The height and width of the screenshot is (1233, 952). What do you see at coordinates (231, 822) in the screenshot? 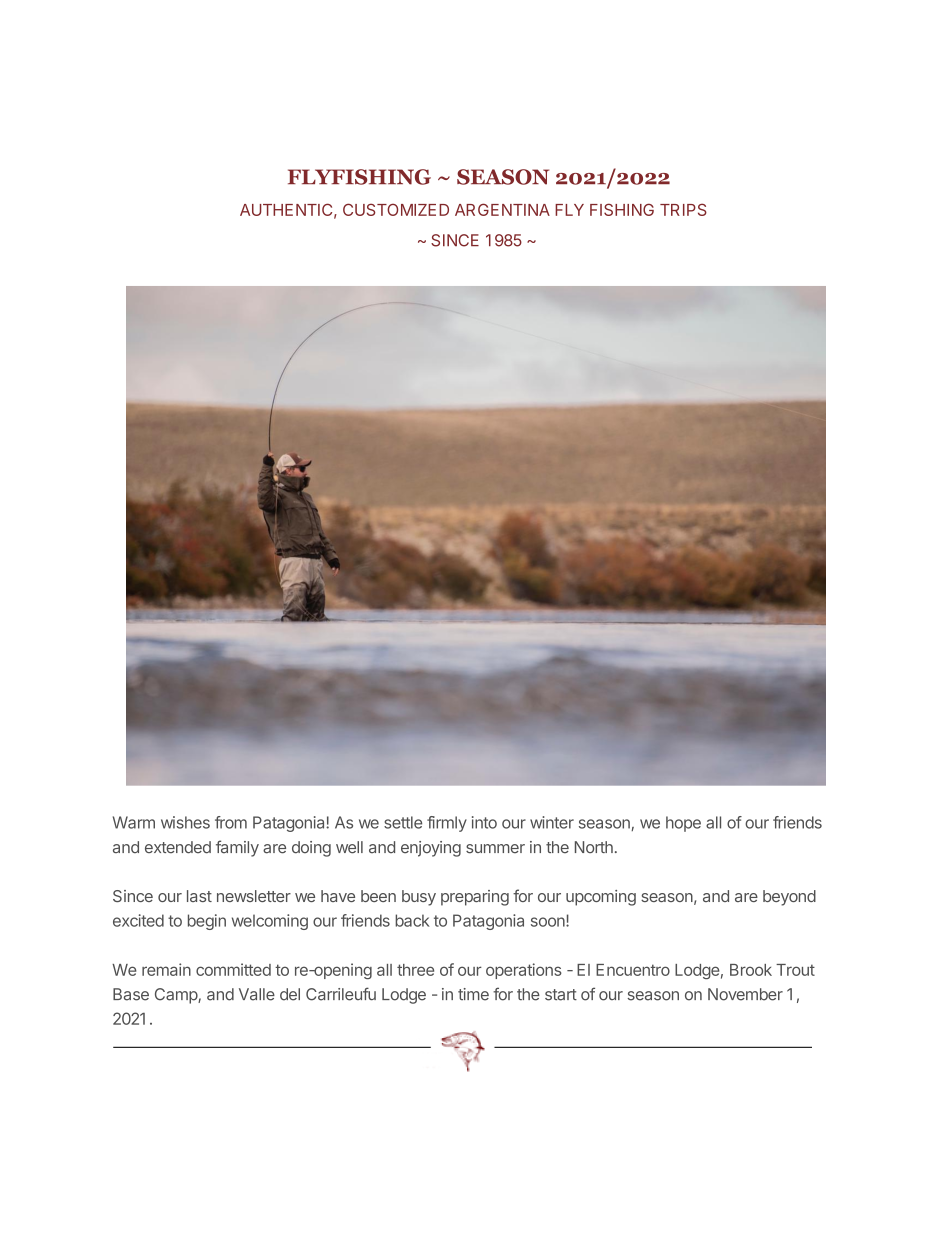
I see `from` at bounding box center [231, 822].
